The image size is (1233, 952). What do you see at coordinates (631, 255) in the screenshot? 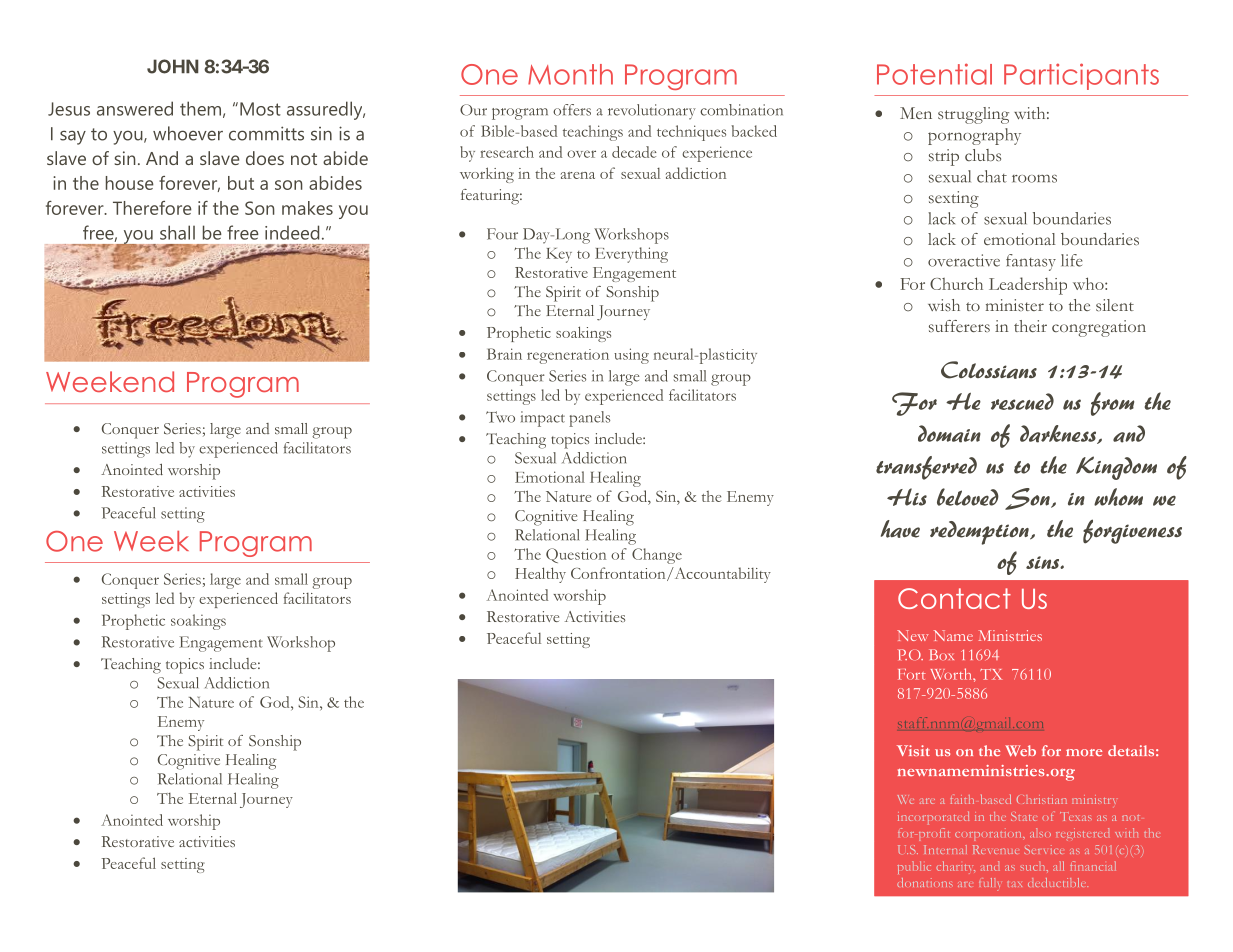
I see `Everything` at bounding box center [631, 255].
